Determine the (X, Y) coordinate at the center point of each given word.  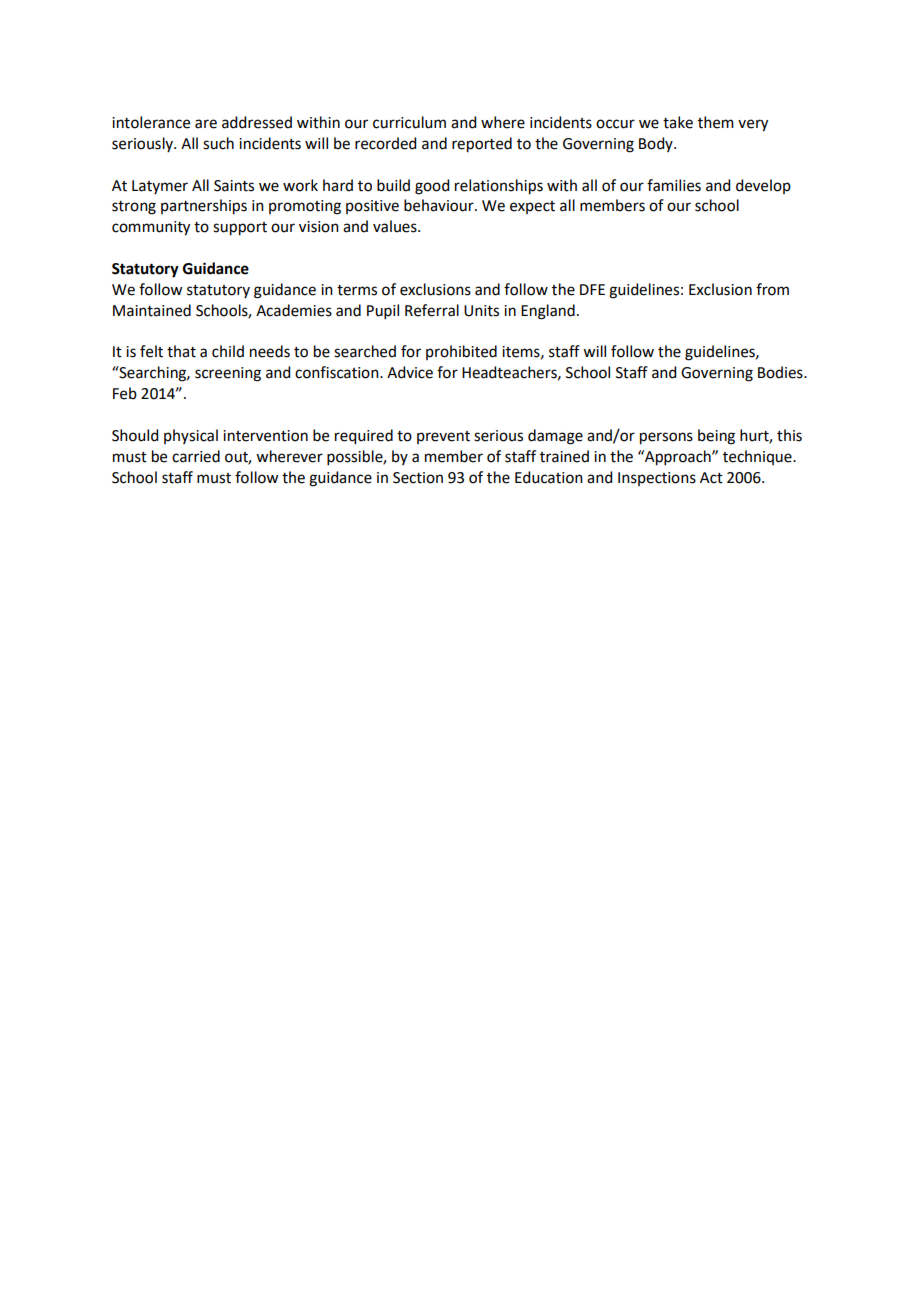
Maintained (152, 310)
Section (418, 478)
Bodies (781, 372)
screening (228, 374)
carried (196, 456)
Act (711, 478)
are (206, 124)
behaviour (440, 205)
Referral (432, 310)
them (716, 122)
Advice (410, 372)
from (772, 289)
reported (482, 145)
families (674, 185)
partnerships (204, 207)
